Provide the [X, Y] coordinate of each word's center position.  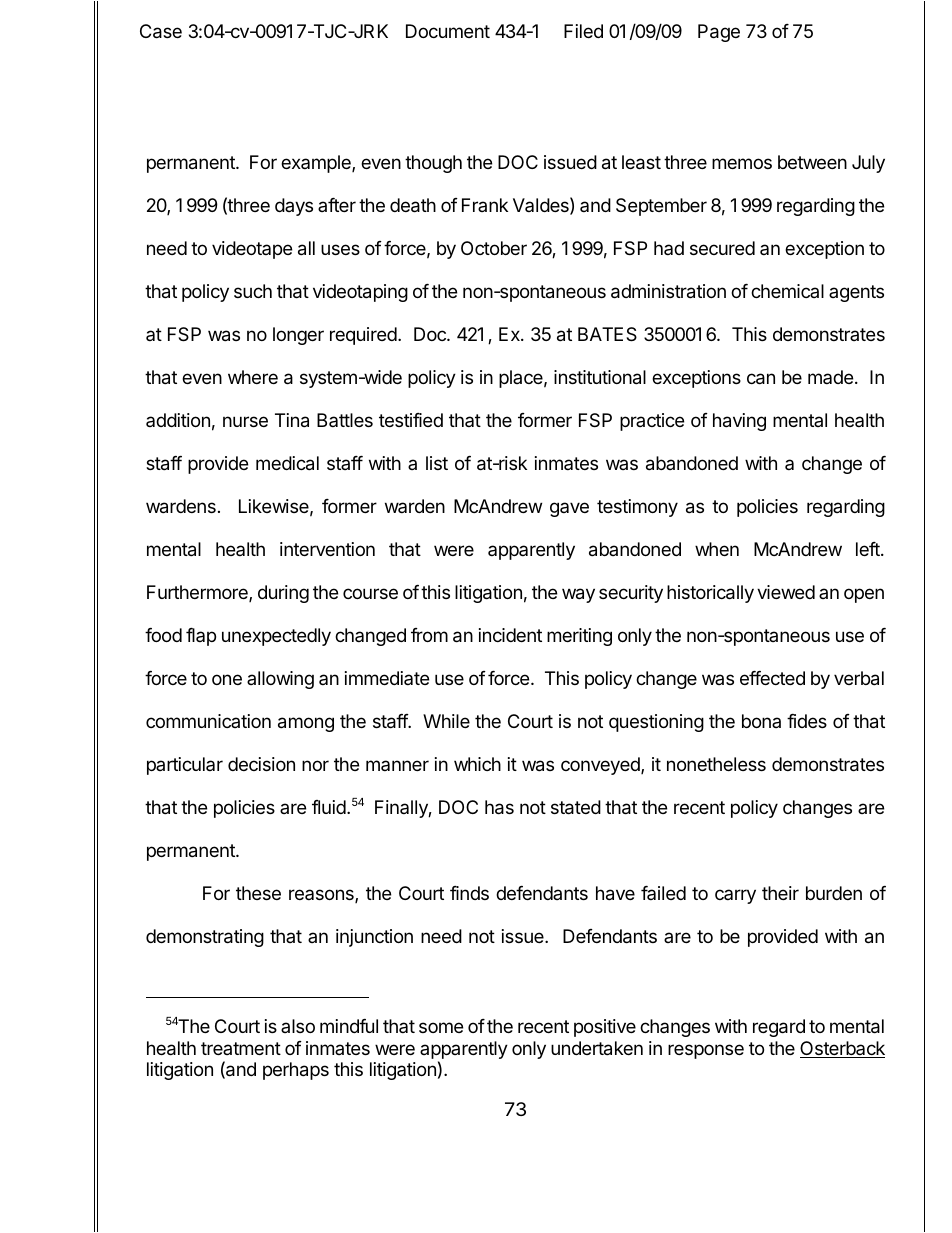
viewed [786, 592]
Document [448, 31]
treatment [241, 1048]
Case [161, 31]
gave [569, 509]
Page [719, 33]
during [283, 594]
